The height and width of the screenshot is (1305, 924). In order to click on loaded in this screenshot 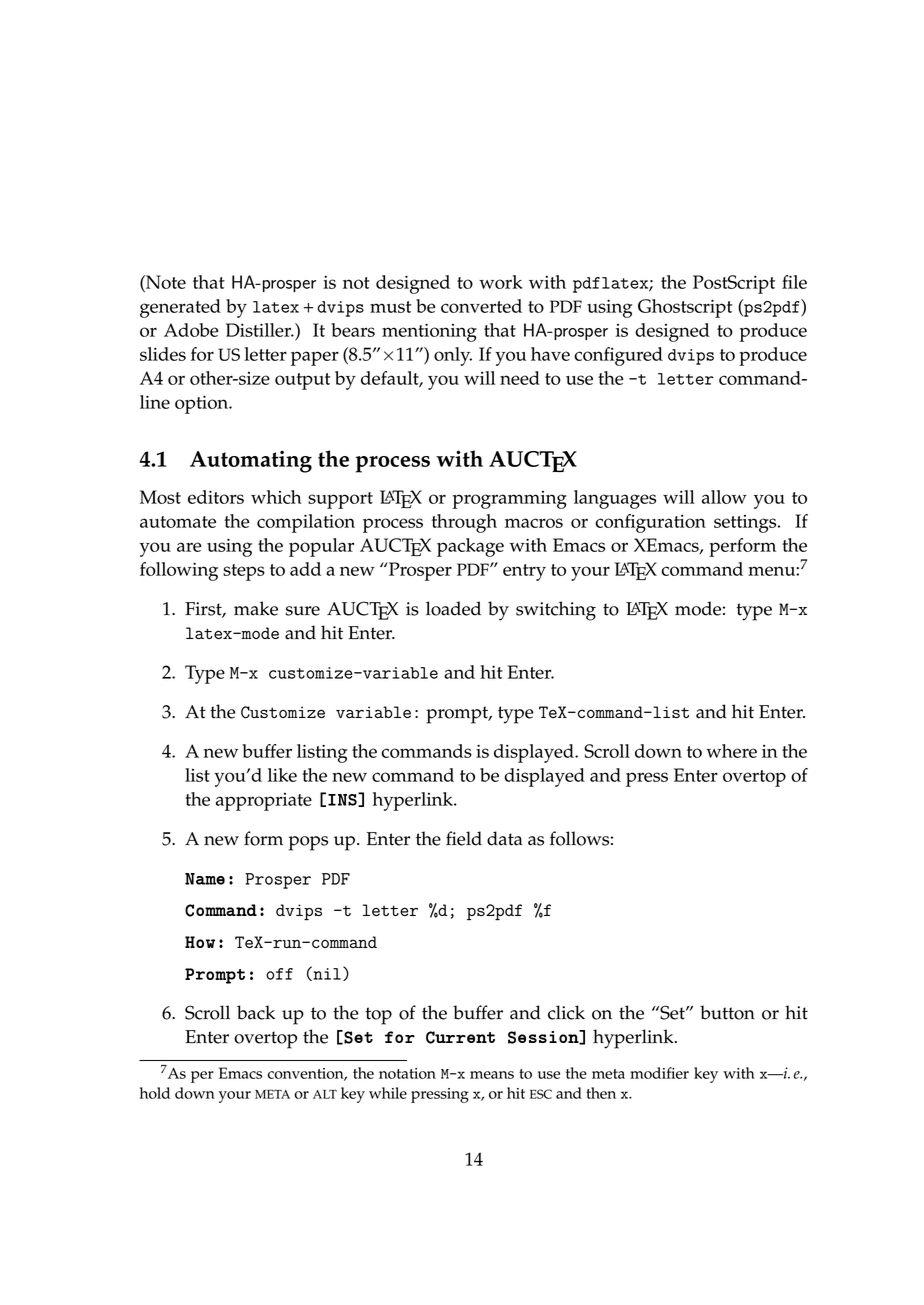, I will do `click(453, 608)`.
